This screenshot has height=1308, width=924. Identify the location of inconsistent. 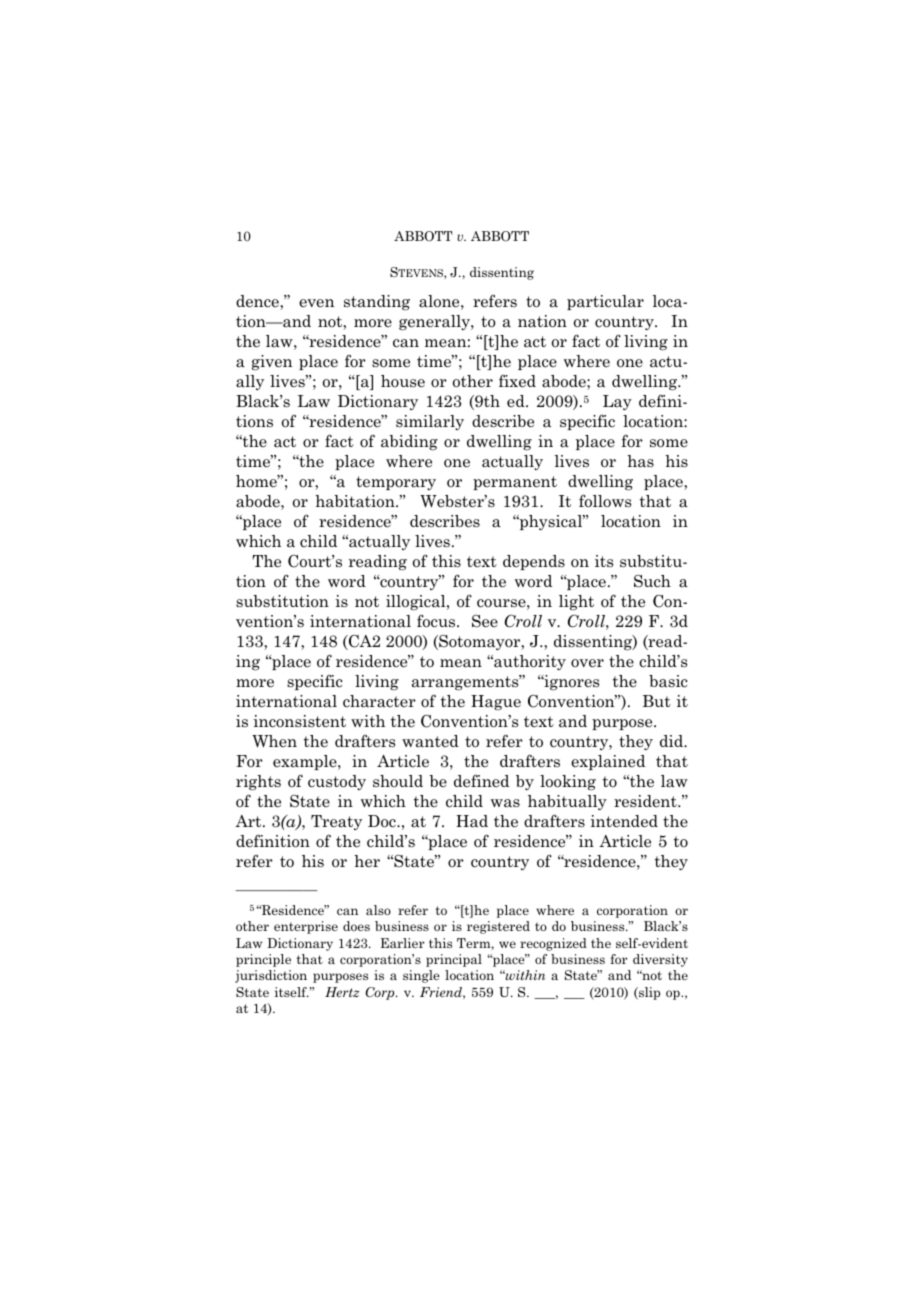
(299, 721).
